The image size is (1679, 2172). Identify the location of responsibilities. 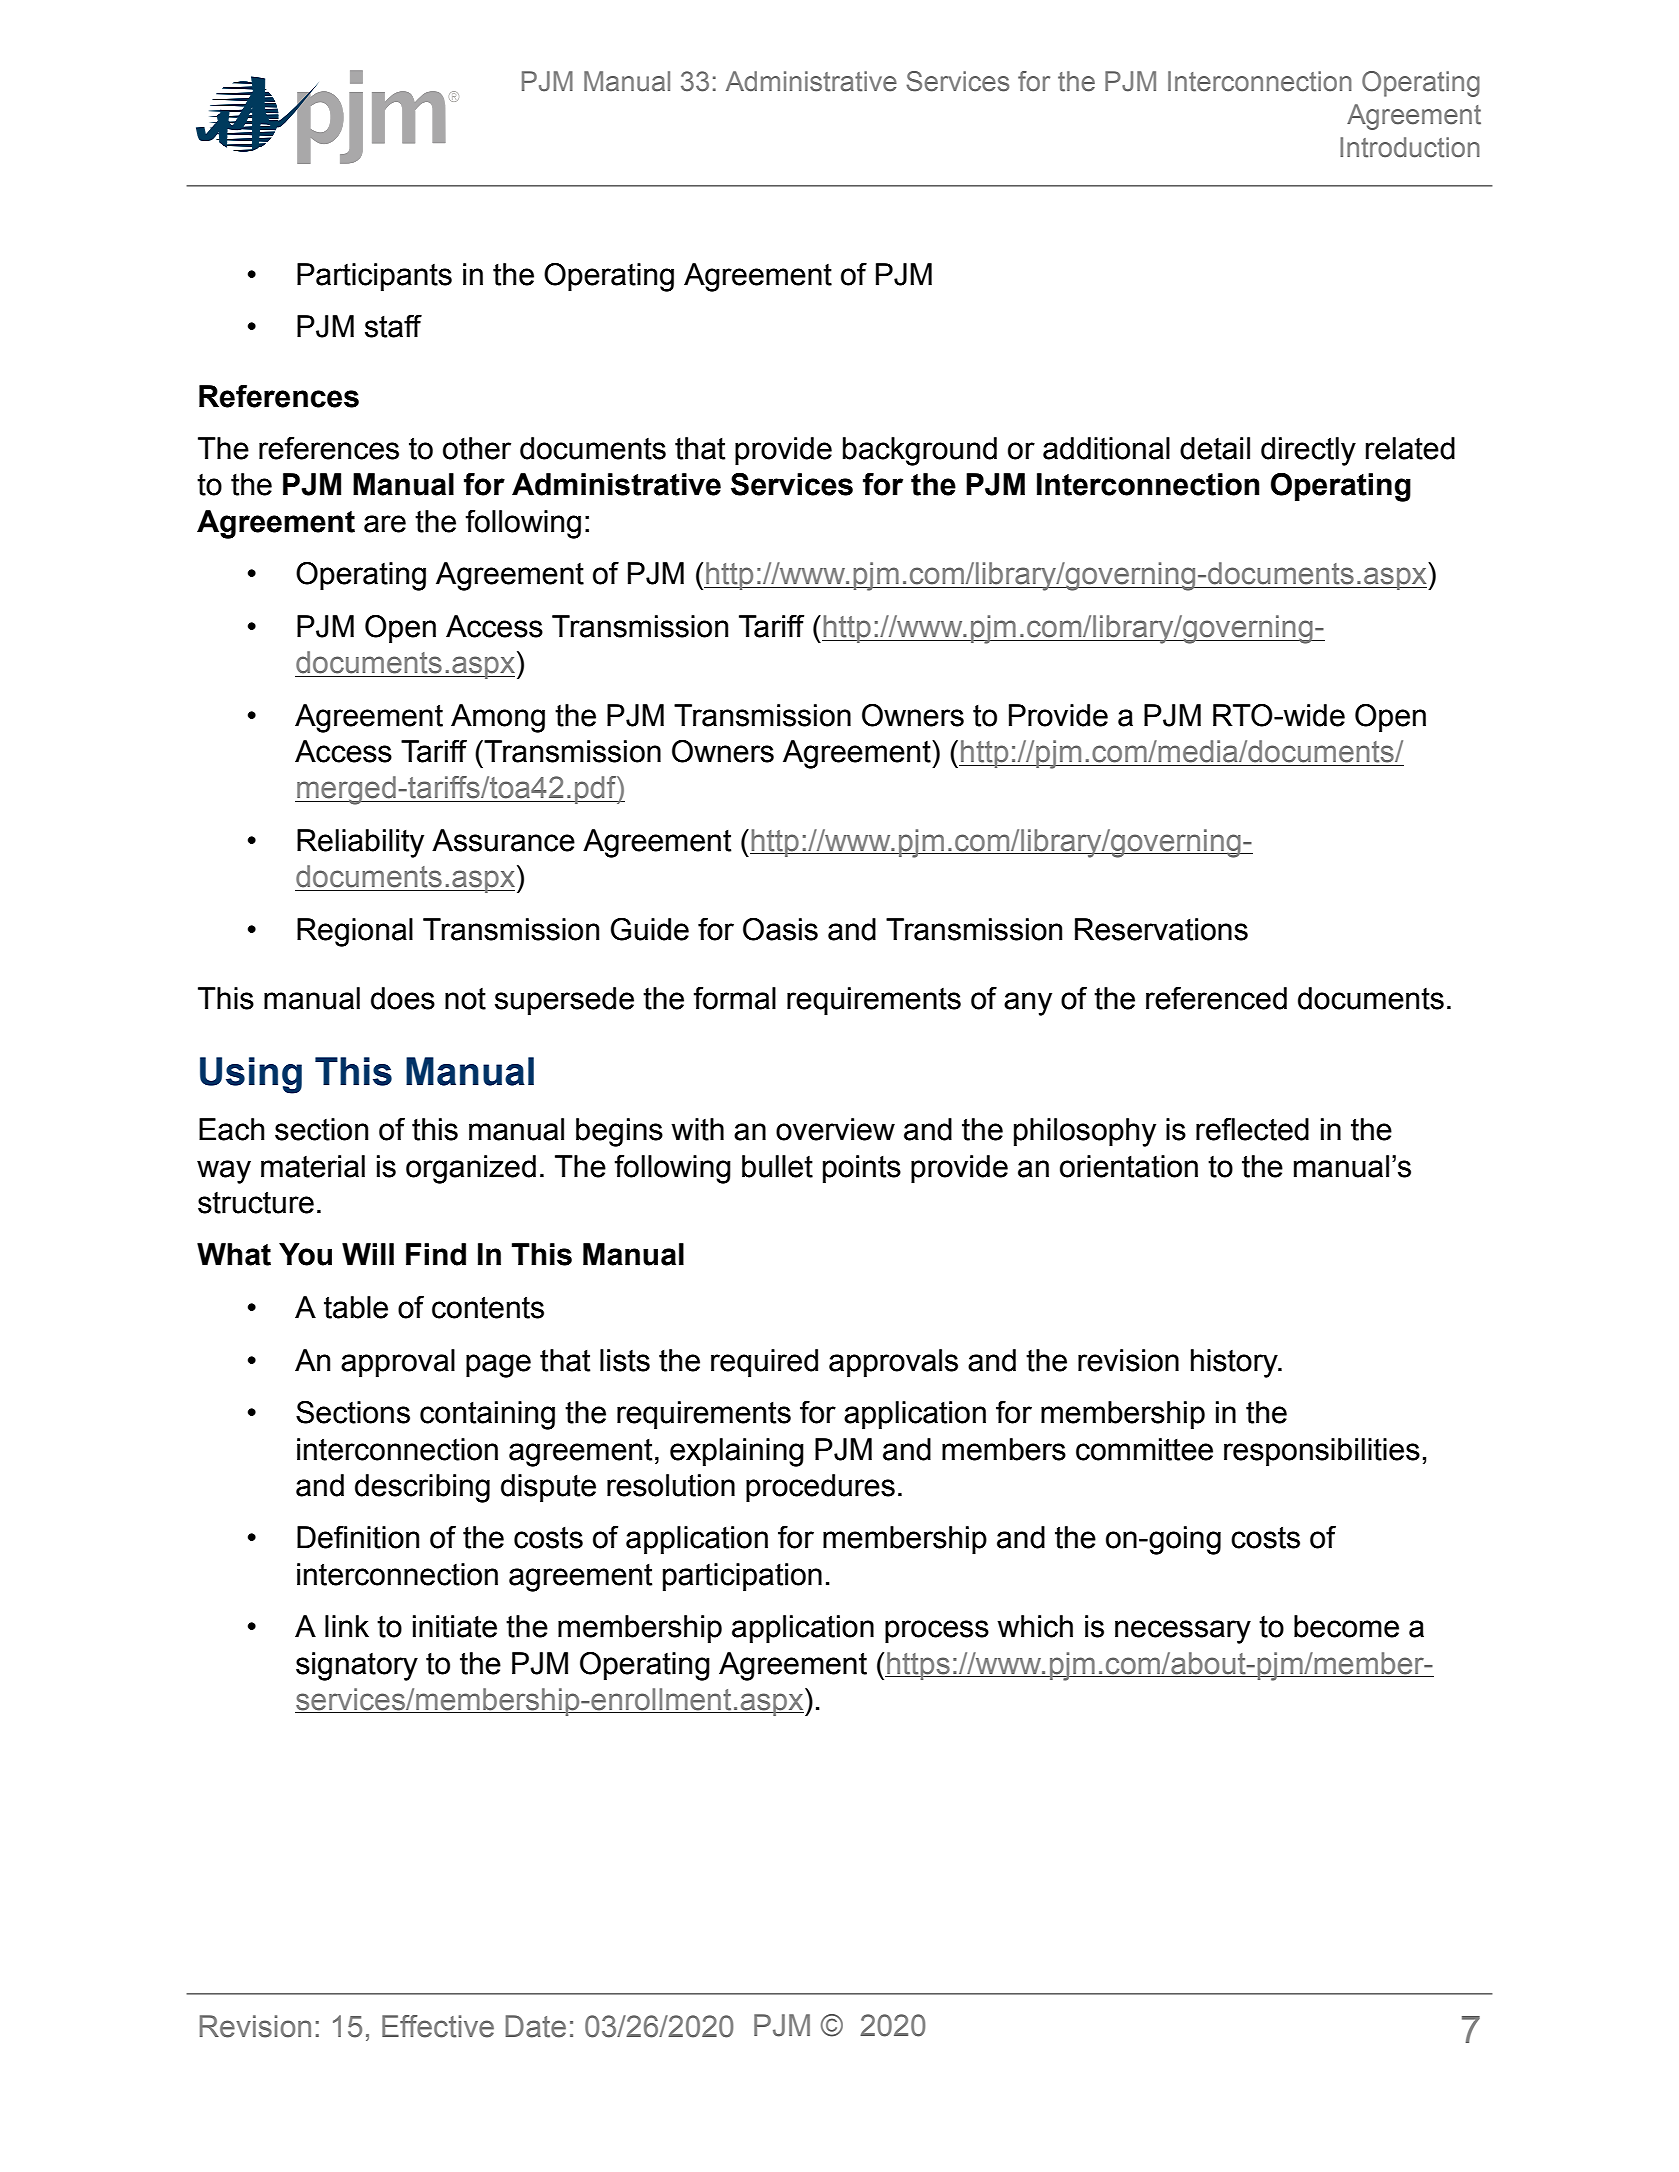
(1322, 1452).
